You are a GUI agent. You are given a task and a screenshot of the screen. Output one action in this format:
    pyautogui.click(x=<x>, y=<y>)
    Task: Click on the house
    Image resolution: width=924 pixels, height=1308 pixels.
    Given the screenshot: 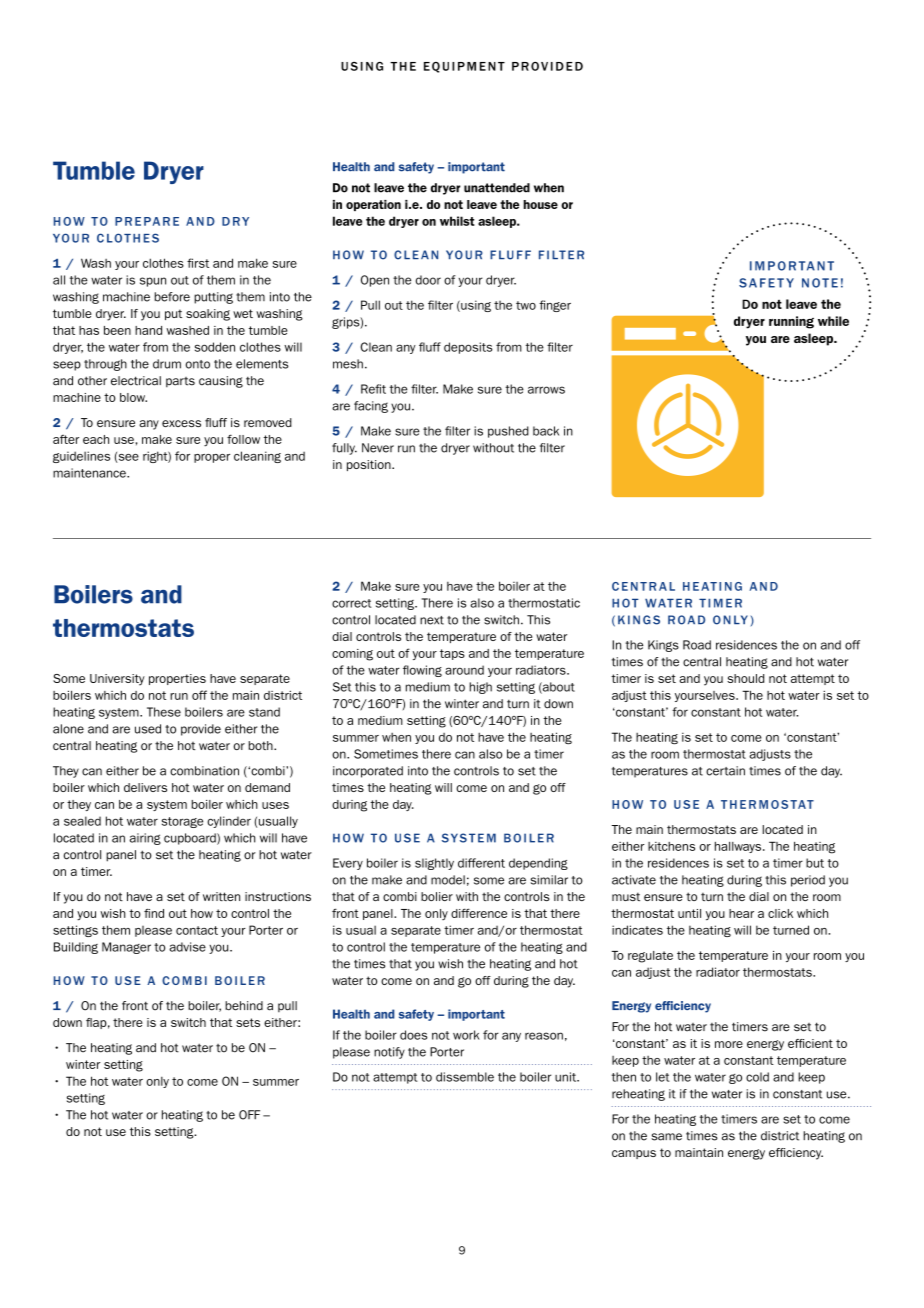 What is the action you would take?
    pyautogui.click(x=540, y=204)
